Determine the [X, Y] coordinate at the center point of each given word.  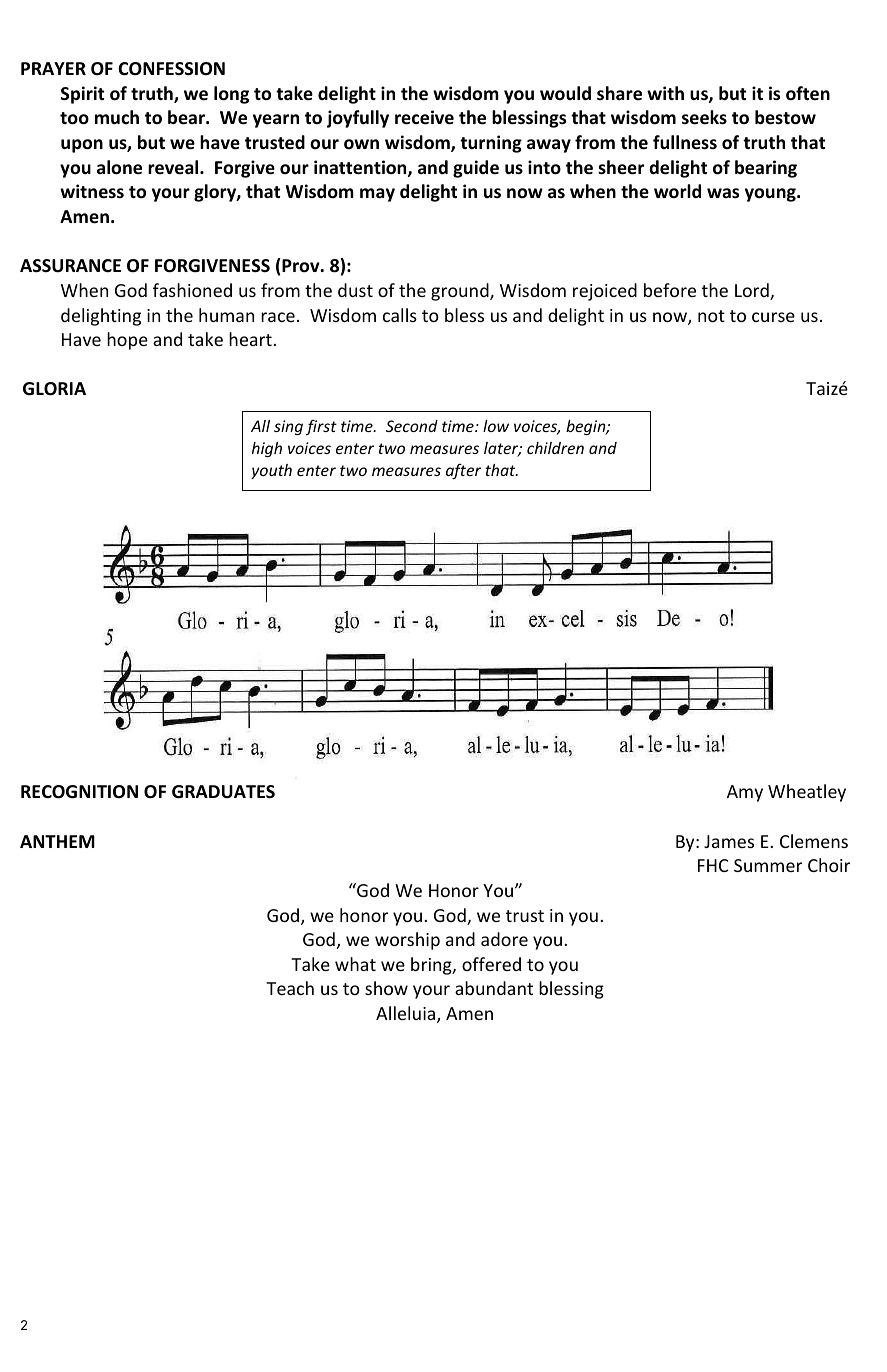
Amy [745, 793]
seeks [704, 117]
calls [400, 315]
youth [271, 471]
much [117, 117]
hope [127, 341]
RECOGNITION [79, 792]
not [711, 316]
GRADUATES [223, 792]
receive [424, 117]
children [555, 448]
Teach [290, 988]
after [463, 471]
